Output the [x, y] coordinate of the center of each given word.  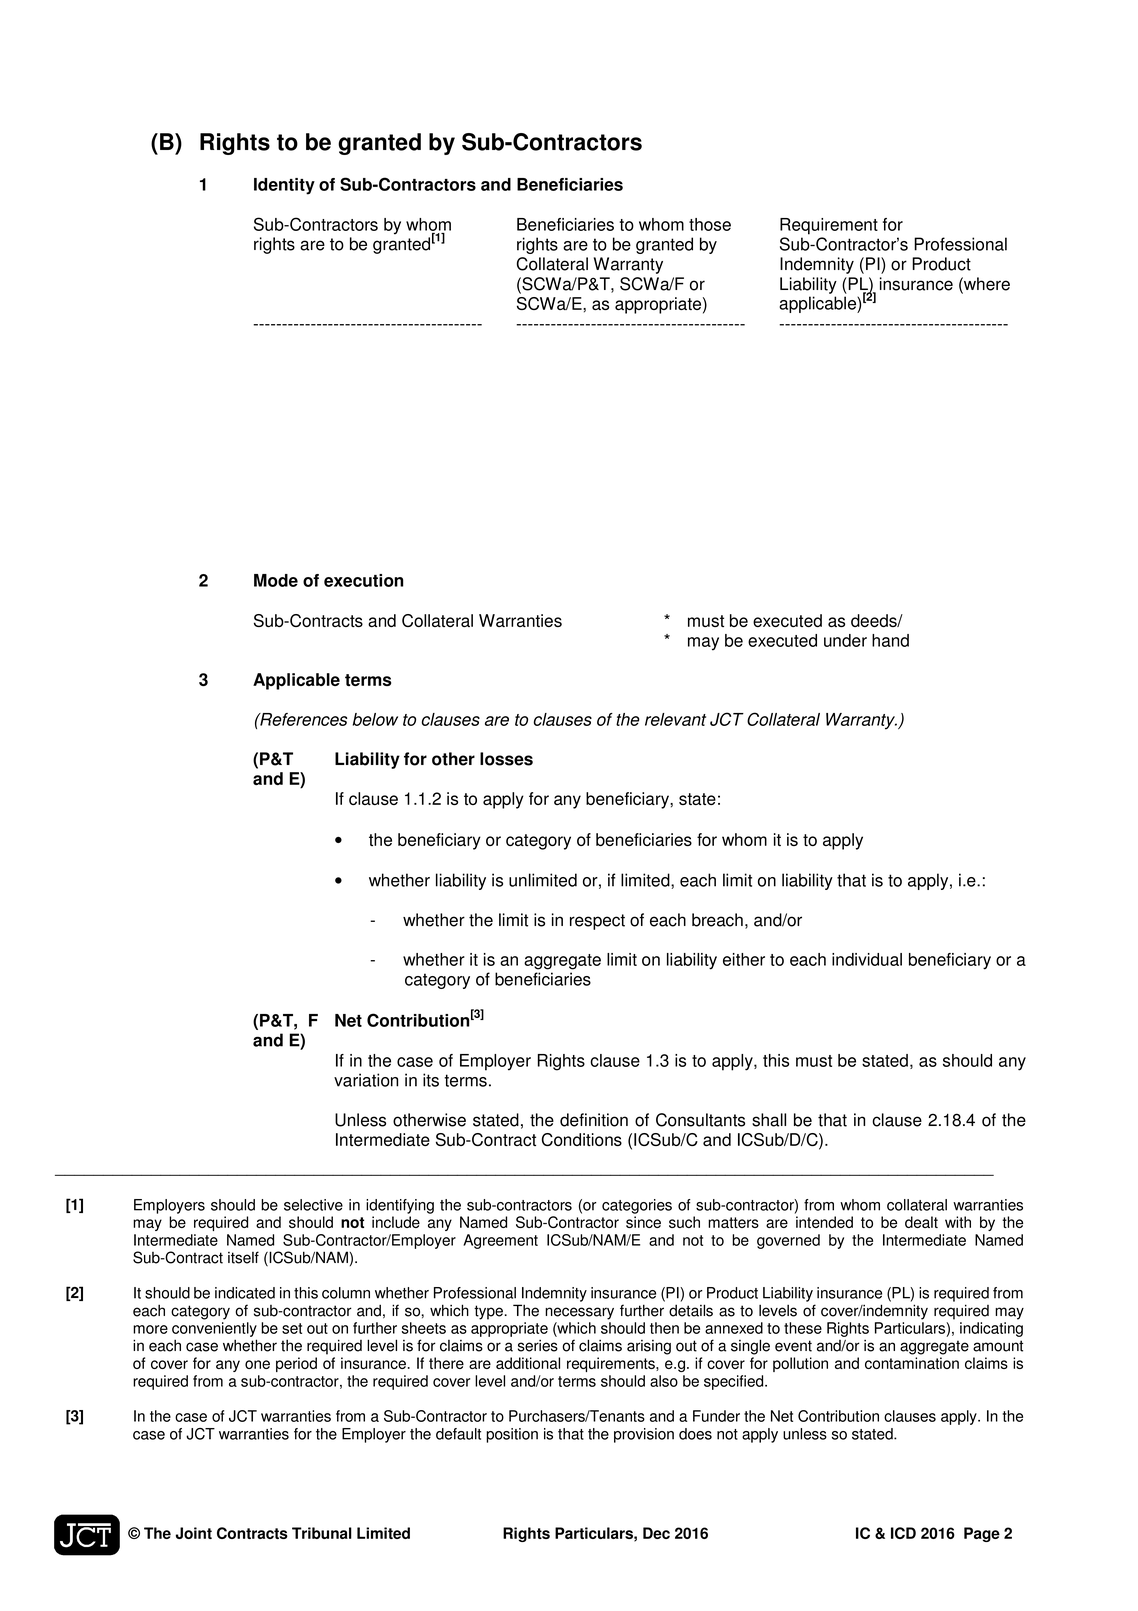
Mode [276, 580]
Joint [194, 1533]
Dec [656, 1533]
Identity [284, 186]
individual [867, 959]
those [710, 224]
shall [769, 1120]
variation [366, 1080]
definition [594, 1120]
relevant [675, 719]
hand [890, 640]
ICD [903, 1533]
